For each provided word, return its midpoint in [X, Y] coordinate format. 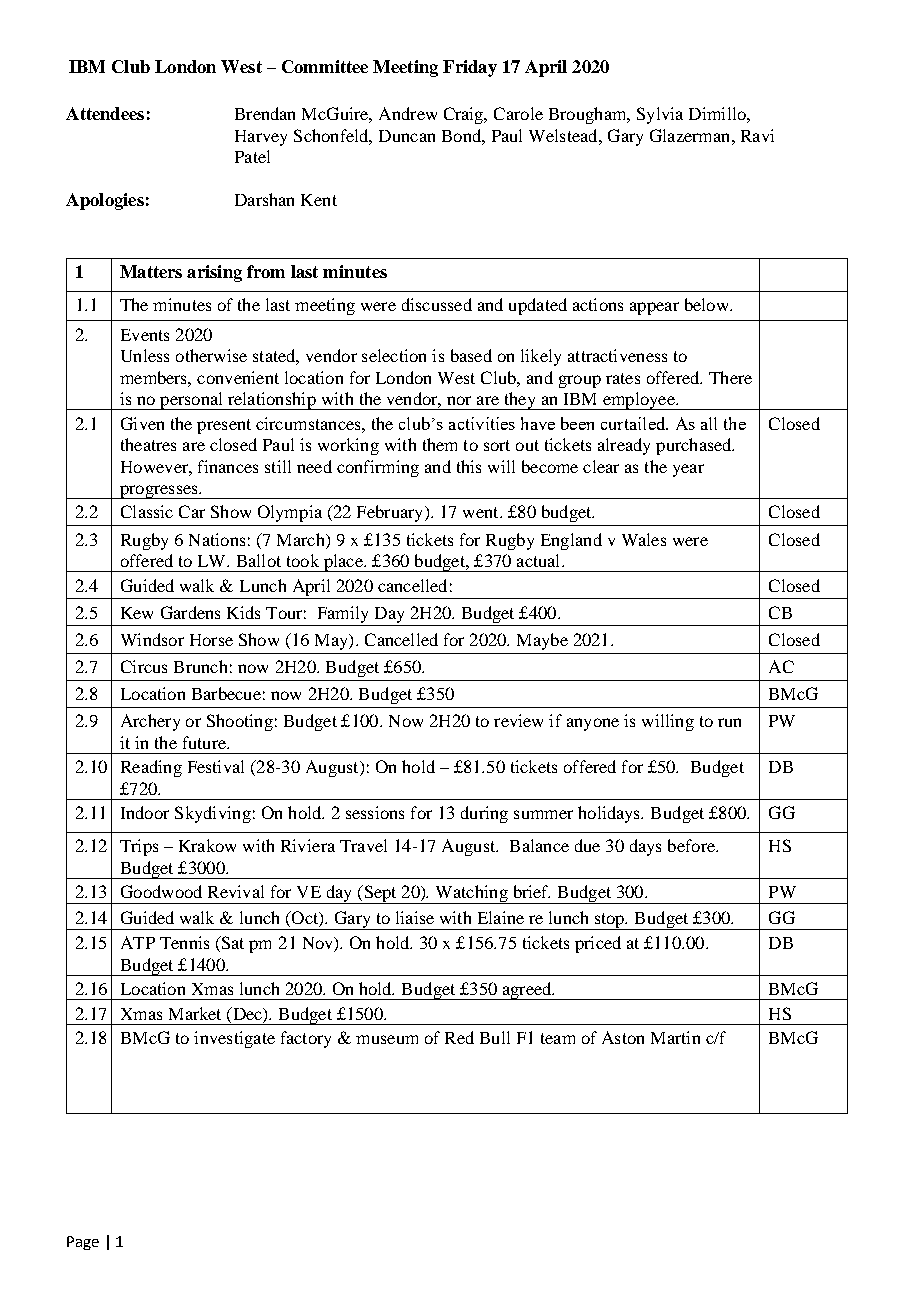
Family [343, 614]
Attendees [105, 113]
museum [387, 1039]
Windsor [152, 639]
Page [83, 1243]
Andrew [408, 113]
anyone [593, 724]
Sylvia [660, 115]
